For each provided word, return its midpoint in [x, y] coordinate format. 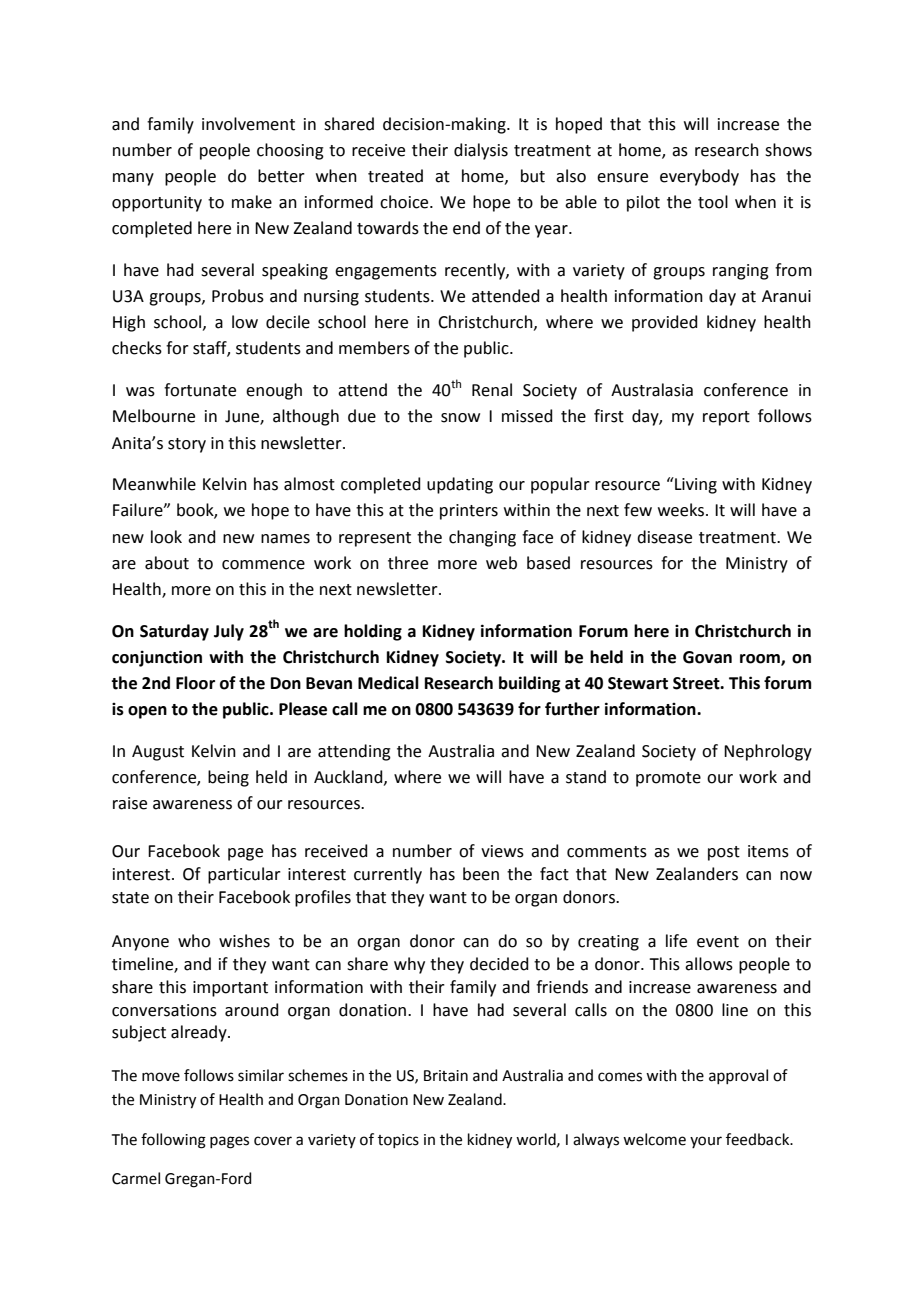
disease [664, 537]
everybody [699, 177]
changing [482, 538]
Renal [492, 390]
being [228, 778]
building [529, 684]
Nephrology [768, 752]
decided [499, 964]
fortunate [200, 390]
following [173, 1141]
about [167, 563]
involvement [248, 124]
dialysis [481, 151]
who [194, 941]
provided [665, 323]
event [718, 942]
